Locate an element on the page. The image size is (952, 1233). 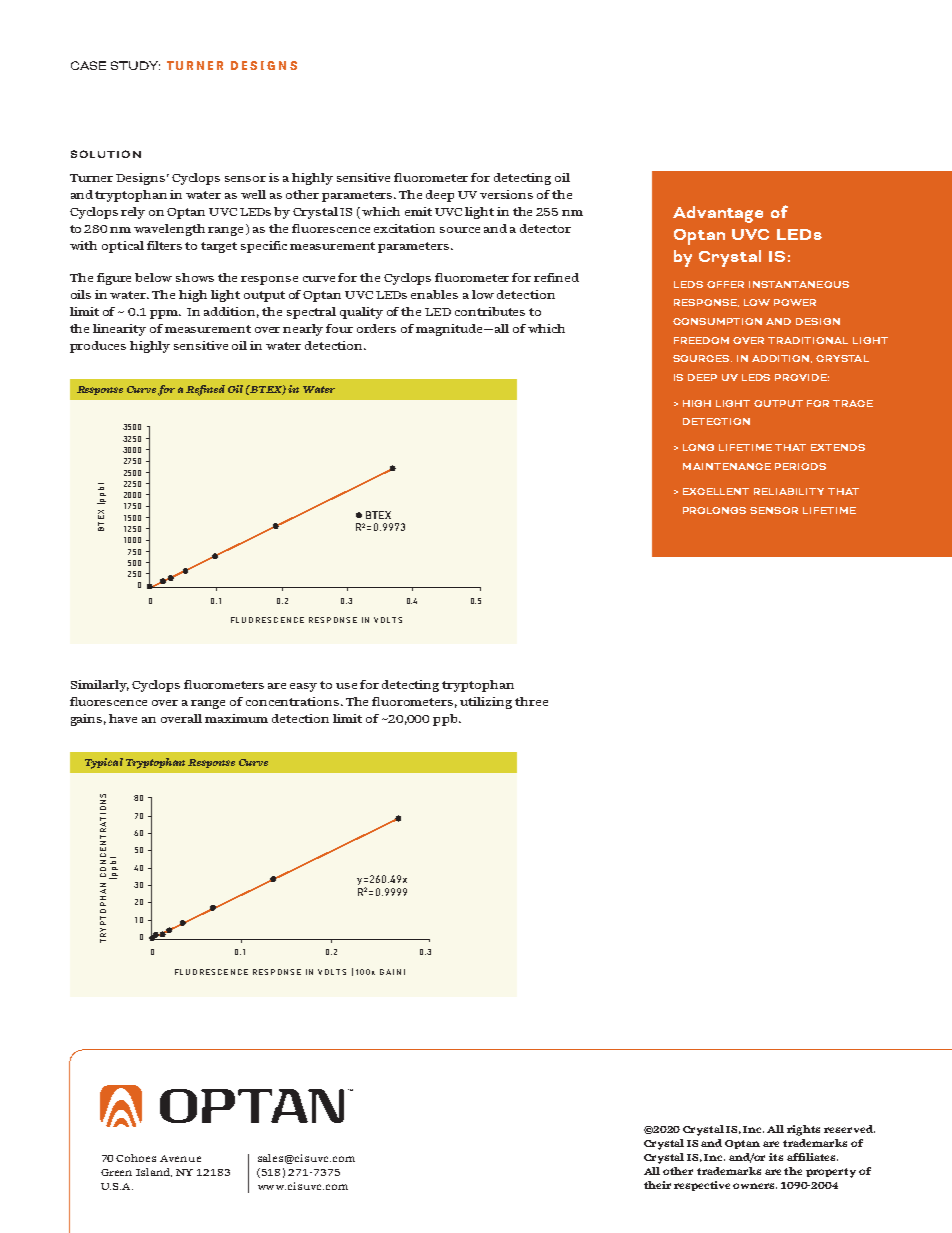
STUDY is located at coordinates (135, 65).
